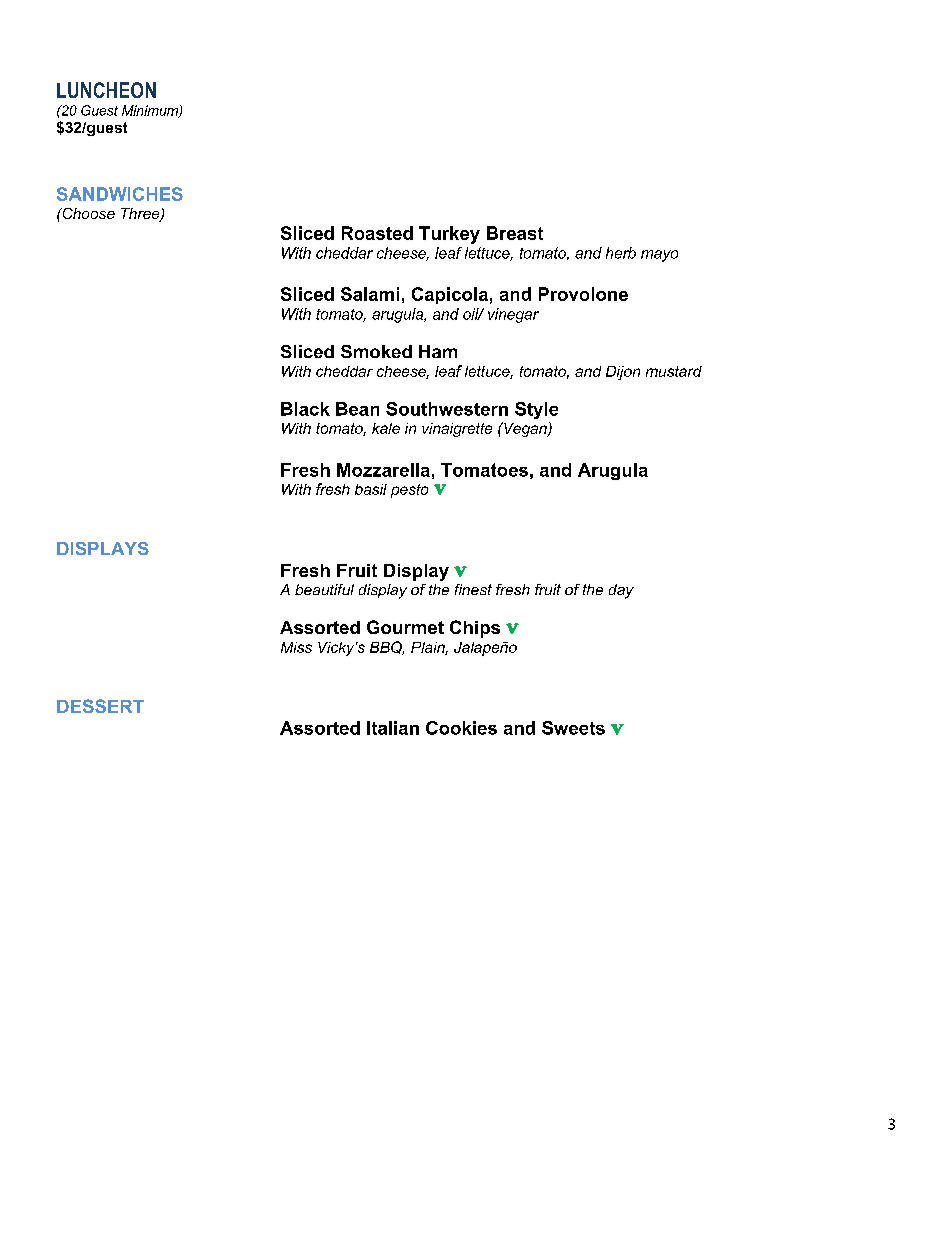  Describe the element at coordinates (305, 409) in the document. I see `Black` at that location.
